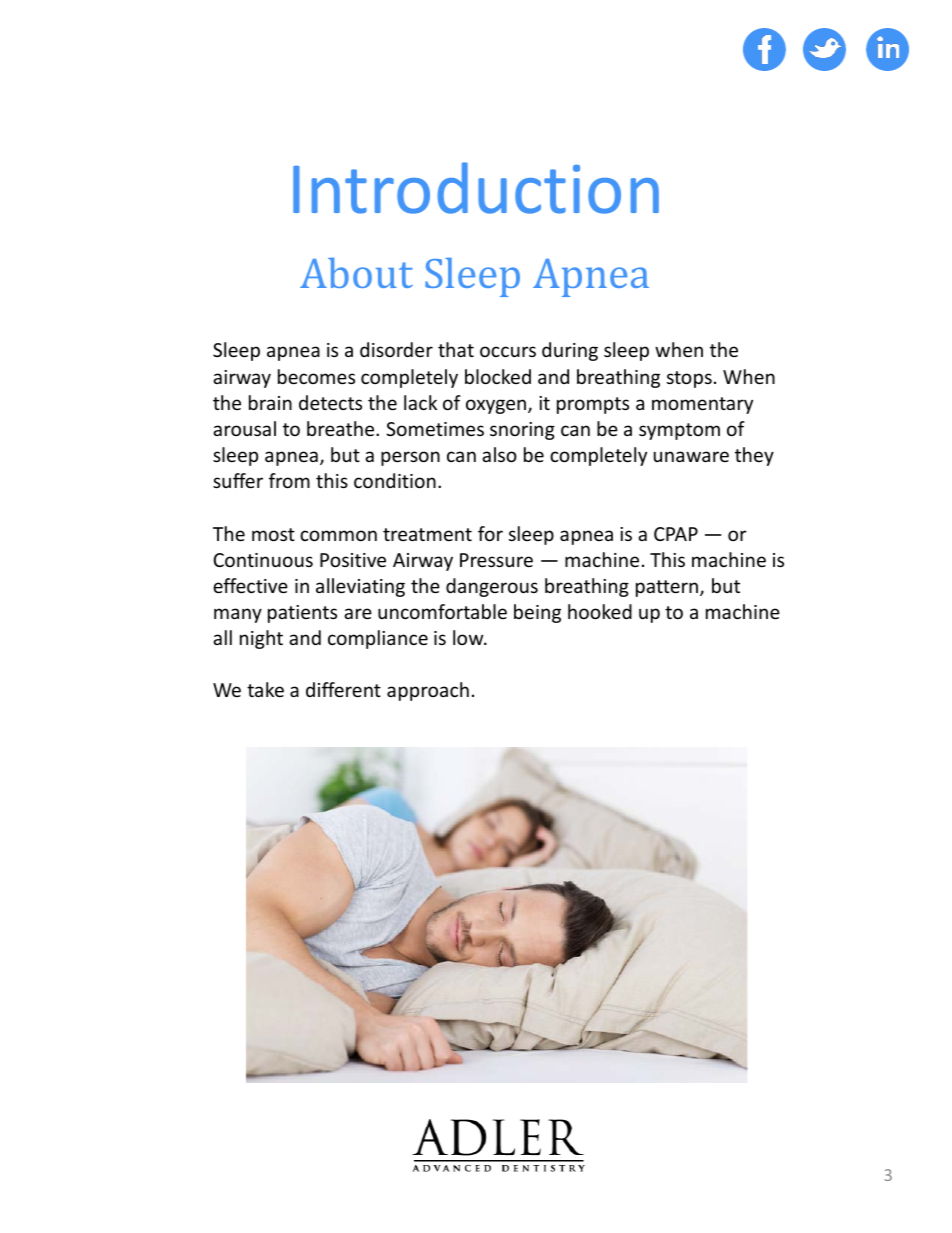 The height and width of the screenshot is (1233, 952). I want to click on from, so click(289, 480).
